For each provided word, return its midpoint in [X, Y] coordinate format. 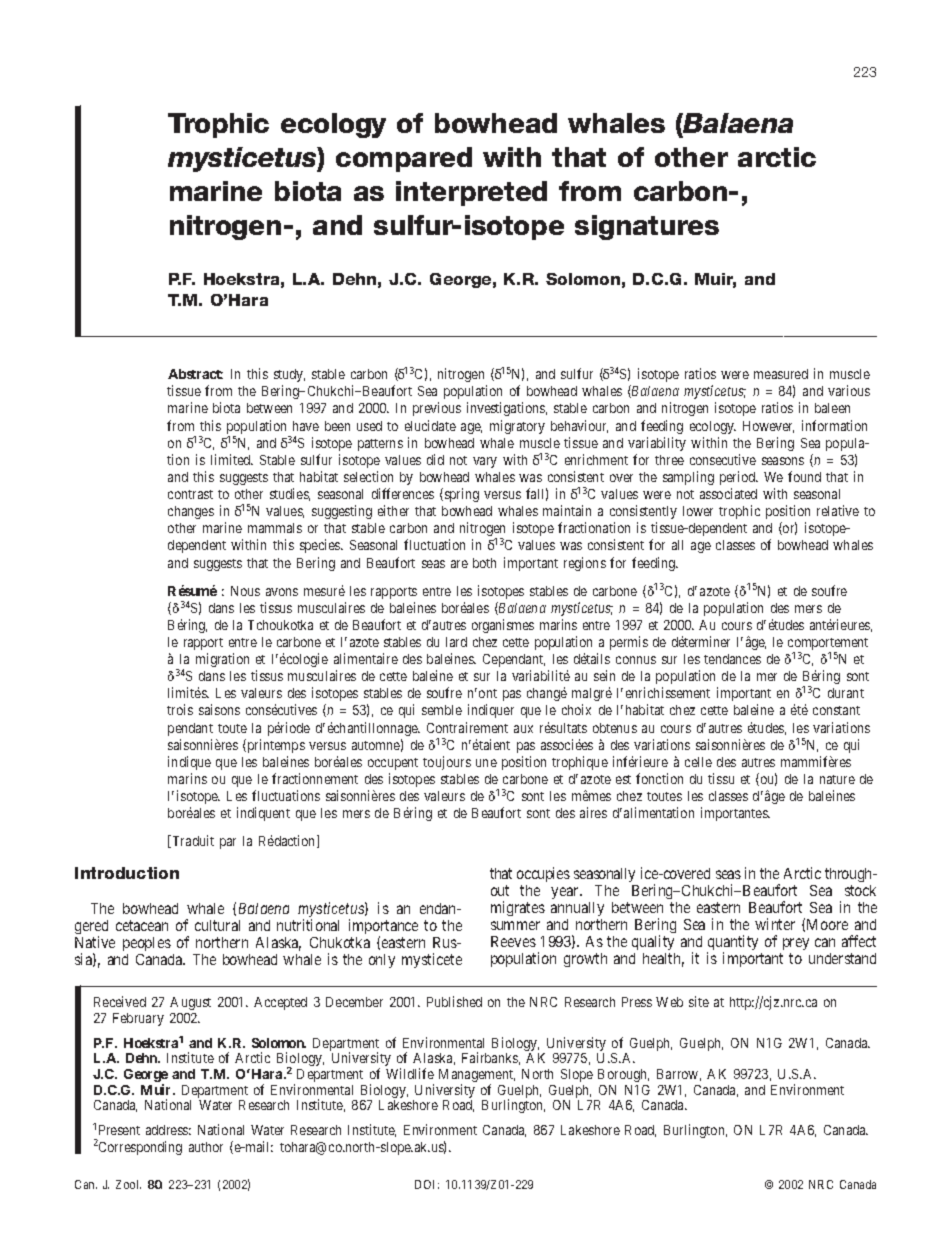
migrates [518, 908]
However [768, 427]
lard [456, 642]
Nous [245, 591]
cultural [217, 925]
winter [775, 924]
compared [404, 159]
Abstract [195, 374]
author [206, 1147]
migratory [517, 427]
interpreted [471, 193]
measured [781, 374]
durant [846, 693]
